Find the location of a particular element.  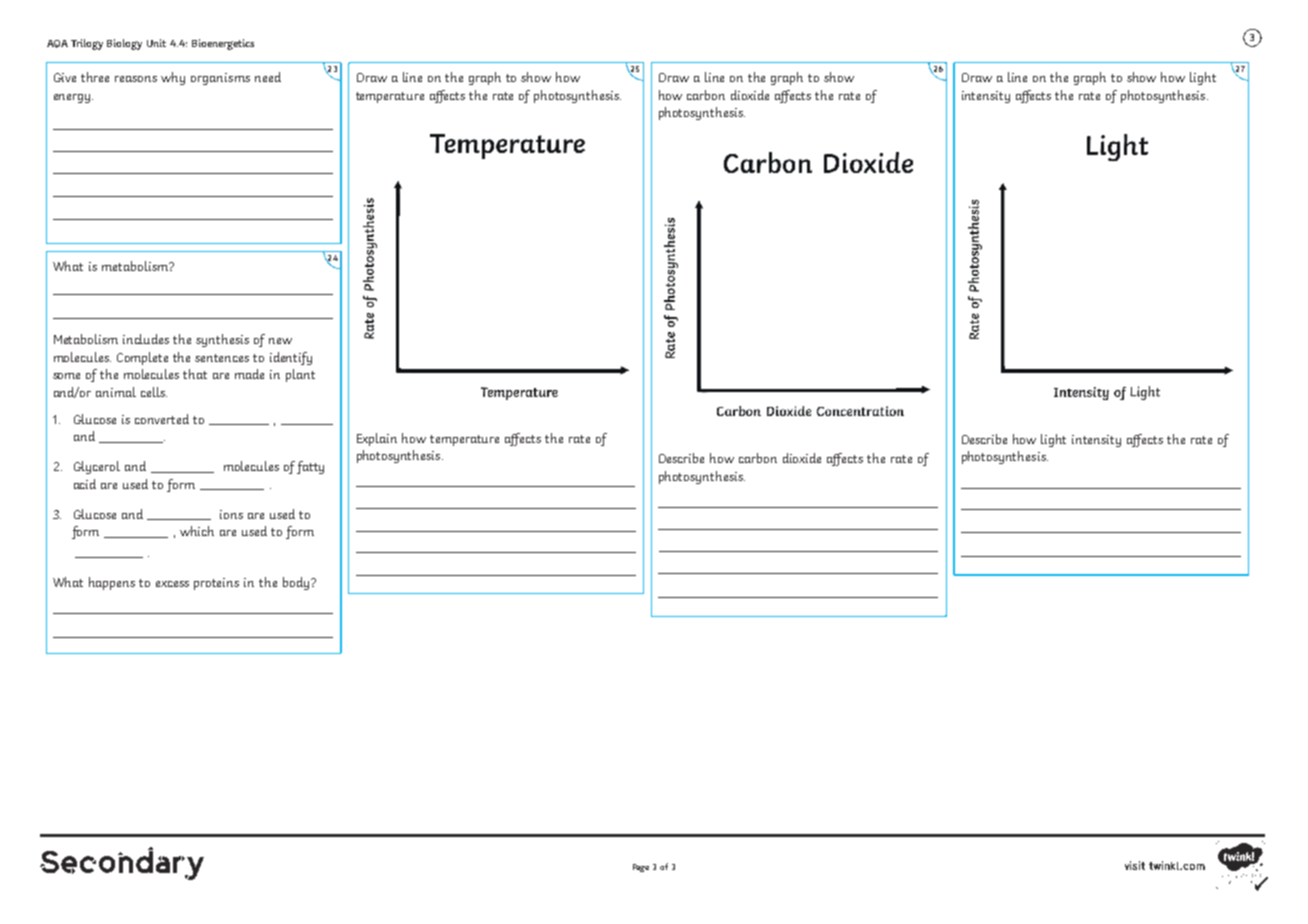

identify is located at coordinates (291, 358).
